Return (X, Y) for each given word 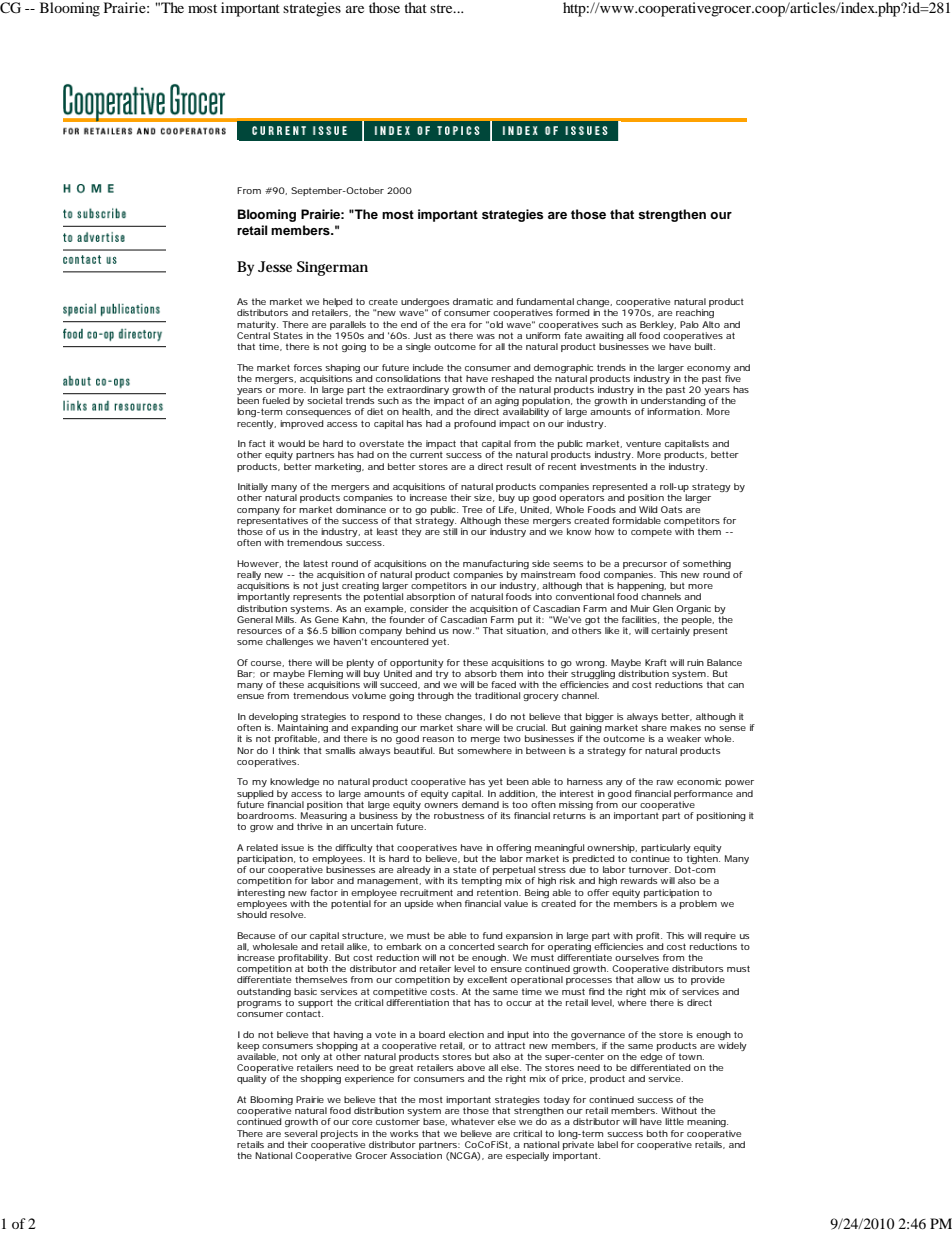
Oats (671, 509)
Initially (253, 489)
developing (273, 719)
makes (685, 727)
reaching (695, 313)
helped (337, 304)
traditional (497, 695)
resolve (287, 914)
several (300, 1133)
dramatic (473, 301)
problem (698, 904)
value (516, 903)
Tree (472, 509)
